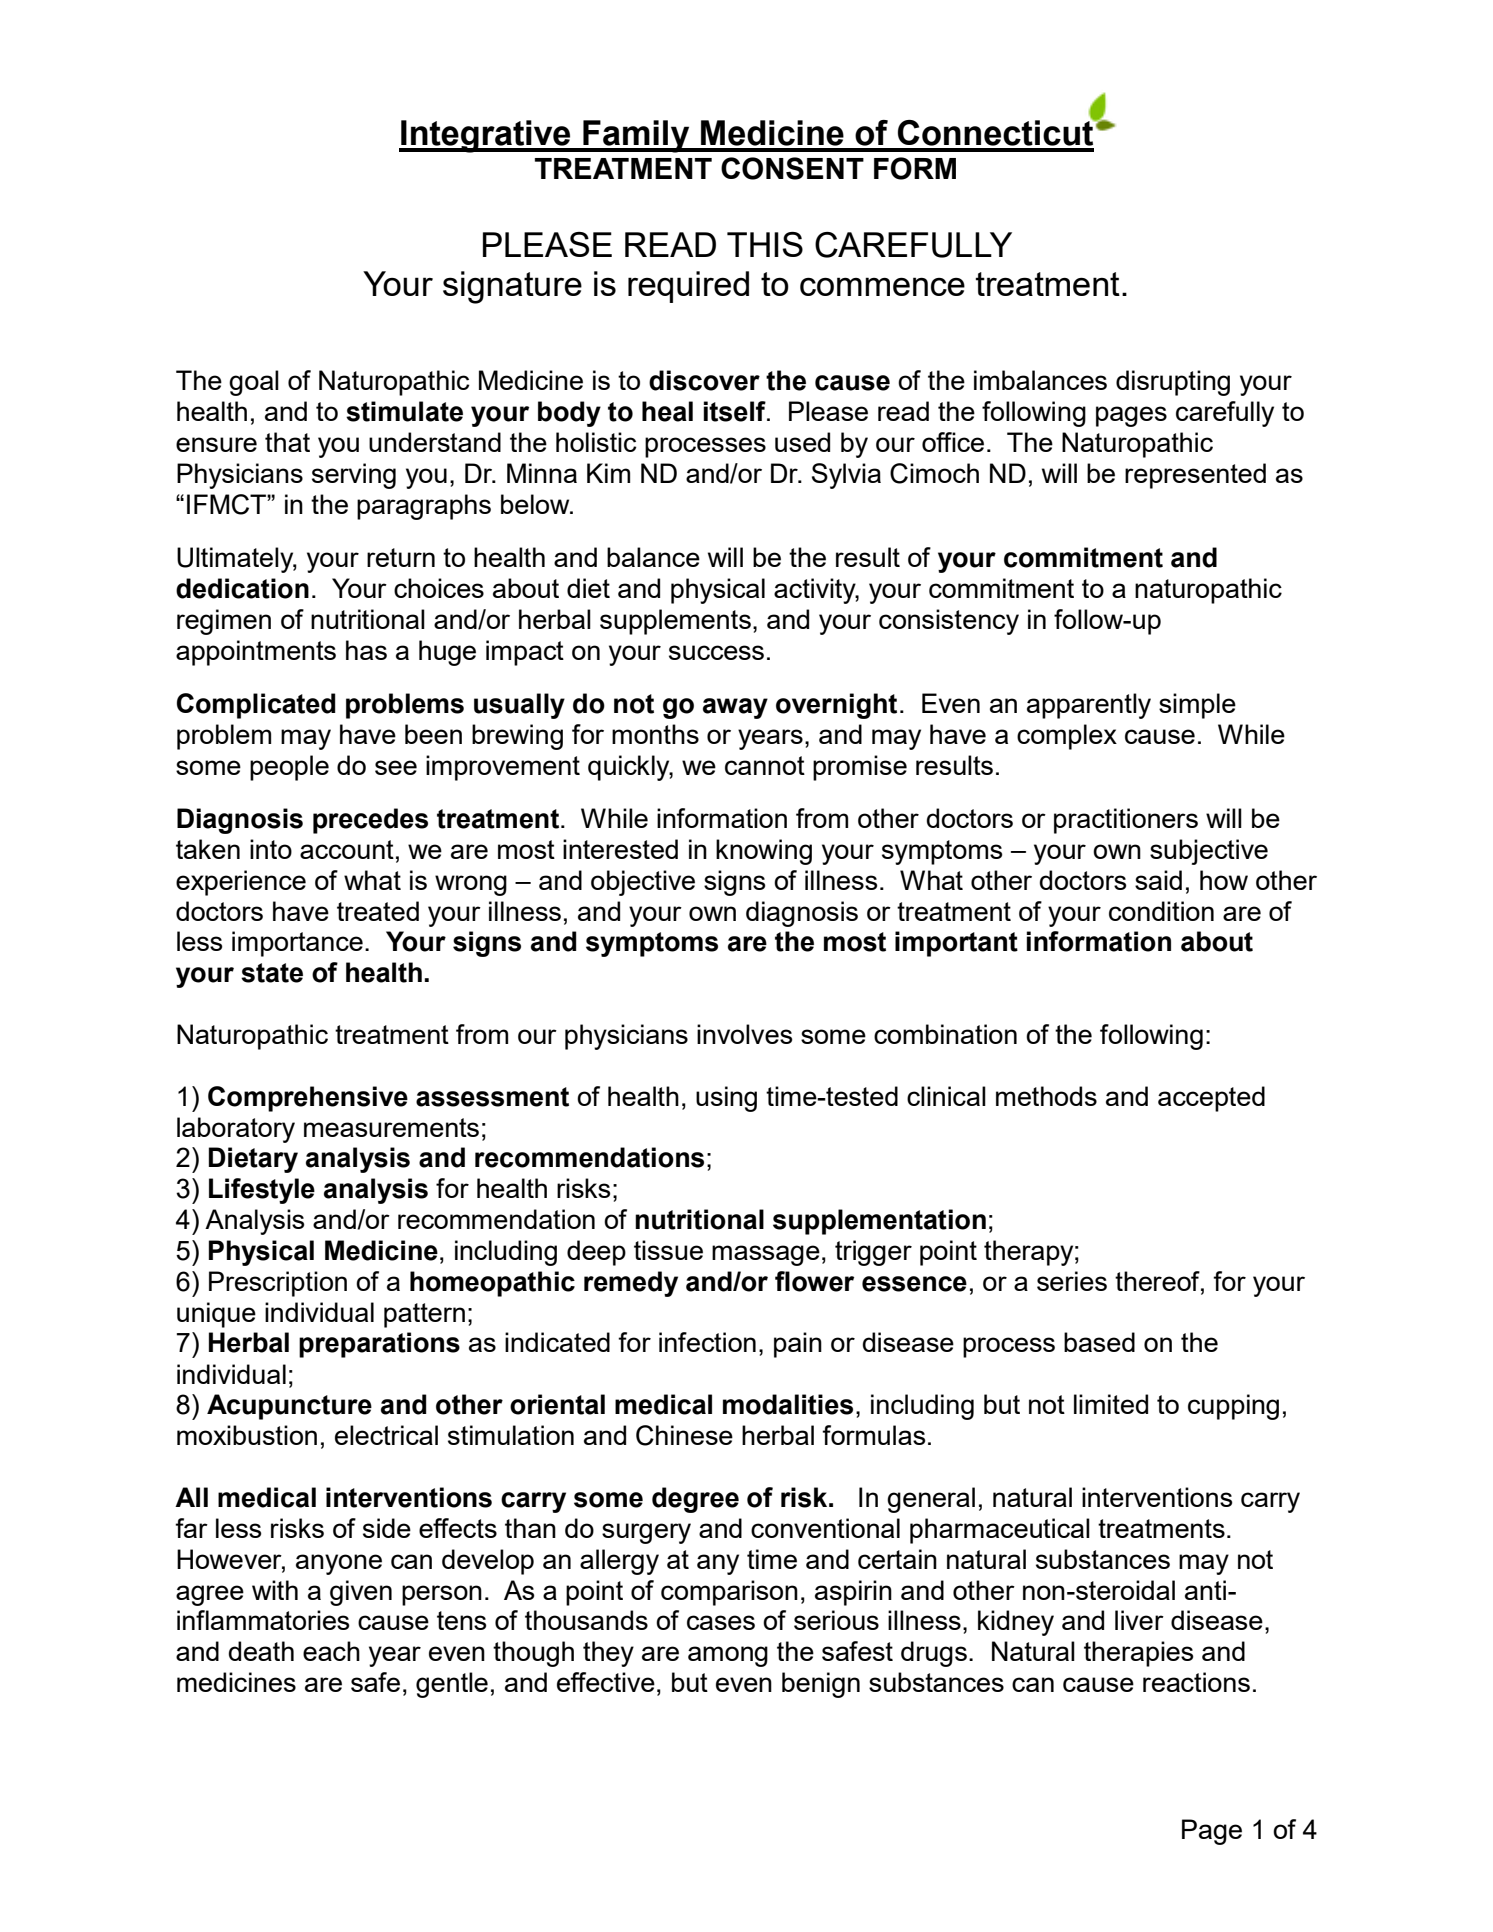 The image size is (1493, 1932). What do you see at coordinates (721, 1622) in the page?
I see `cases` at bounding box center [721, 1622].
